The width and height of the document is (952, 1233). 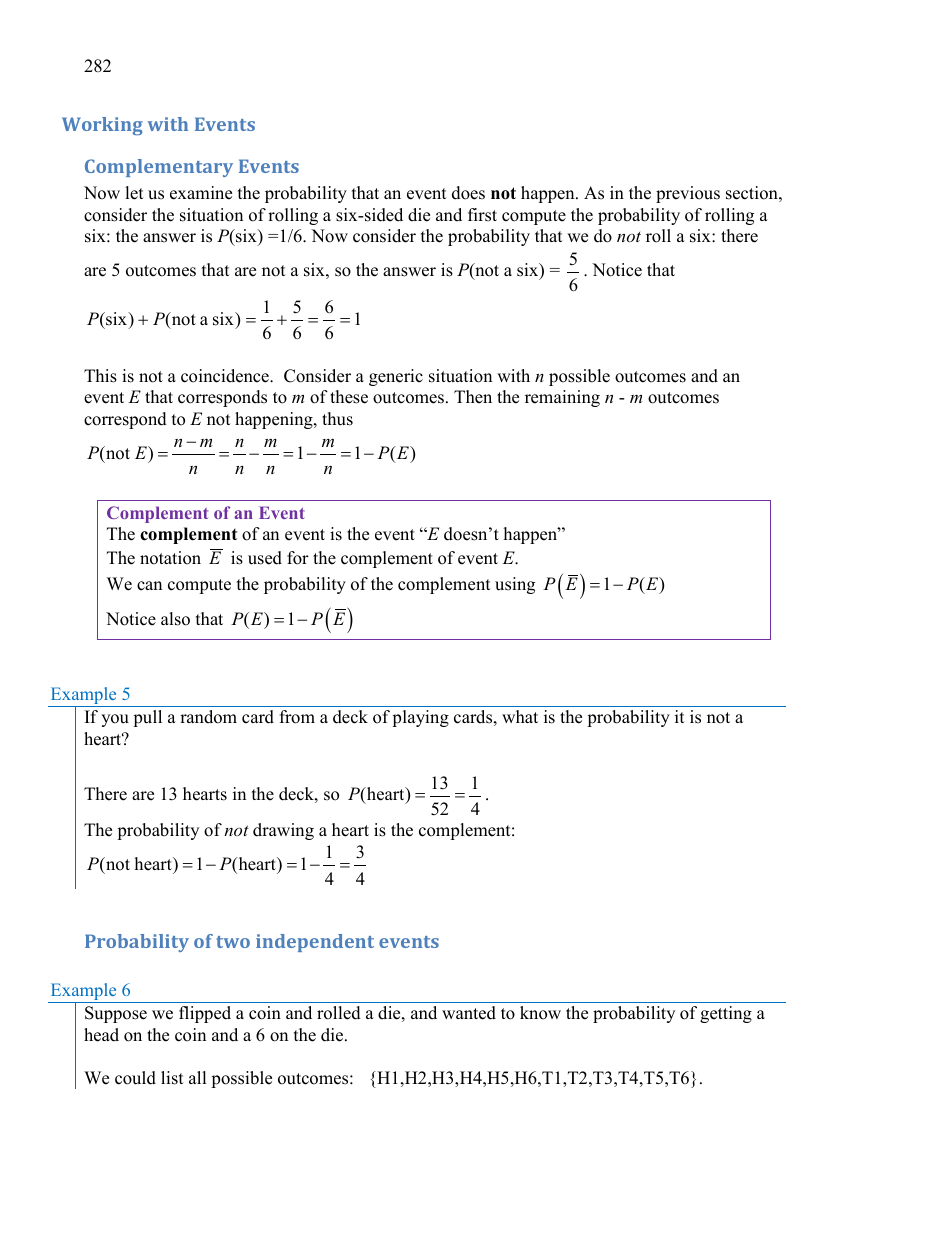 What do you see at coordinates (201, 193) in the document?
I see `examine` at bounding box center [201, 193].
